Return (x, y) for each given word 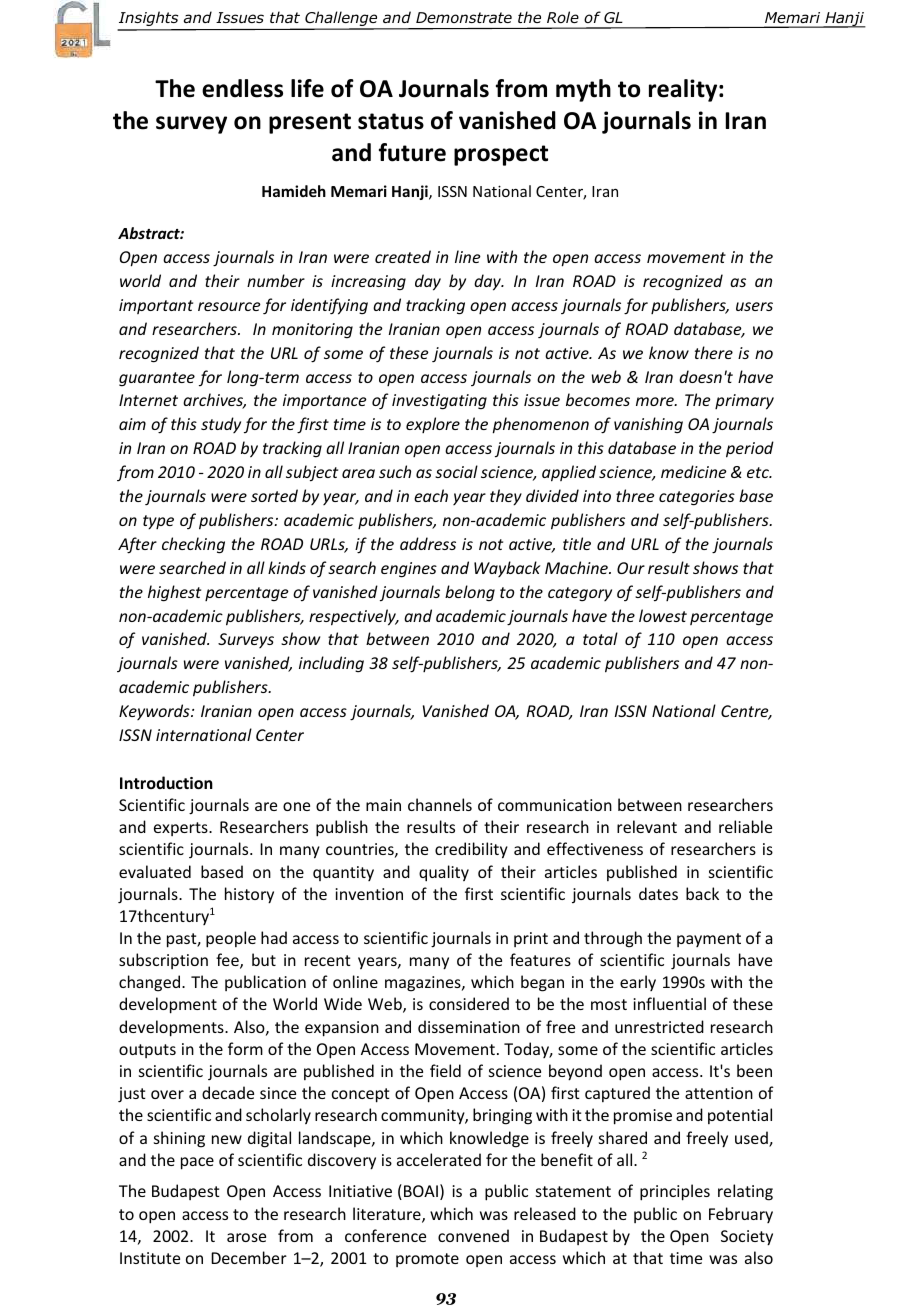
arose (246, 1237)
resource (229, 306)
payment (709, 940)
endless (242, 88)
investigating (439, 402)
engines (409, 570)
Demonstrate (464, 17)
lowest (663, 615)
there (714, 352)
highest (174, 593)
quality (444, 873)
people (231, 939)
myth (583, 90)
